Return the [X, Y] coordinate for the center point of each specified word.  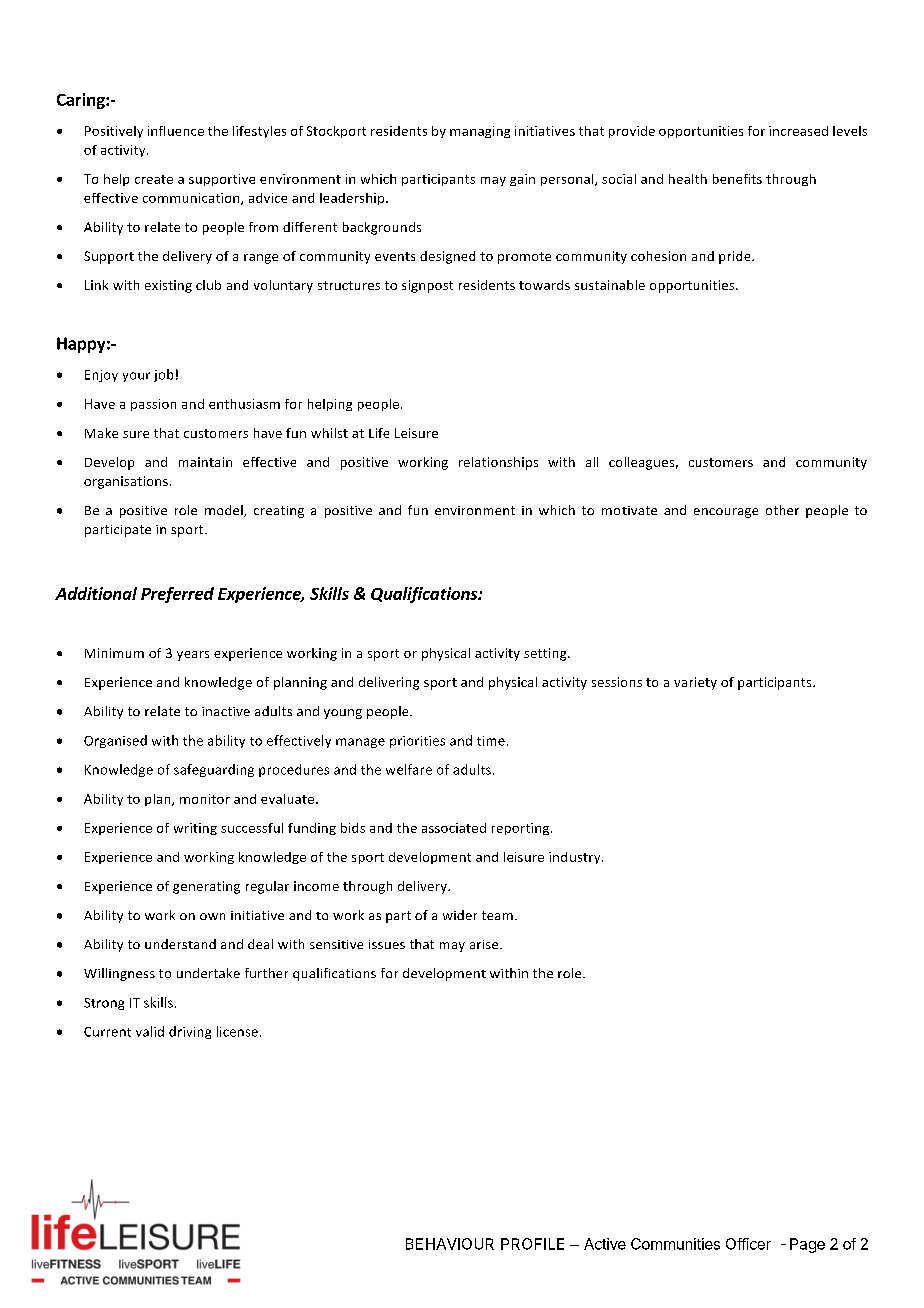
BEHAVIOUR [450, 1244]
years [193, 656]
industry [576, 858]
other [782, 510]
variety [695, 683]
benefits [737, 179]
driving [190, 1032]
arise [485, 944]
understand [180, 944]
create [154, 179]
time [491, 741]
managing [480, 132]
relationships [498, 463]
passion [153, 405]
